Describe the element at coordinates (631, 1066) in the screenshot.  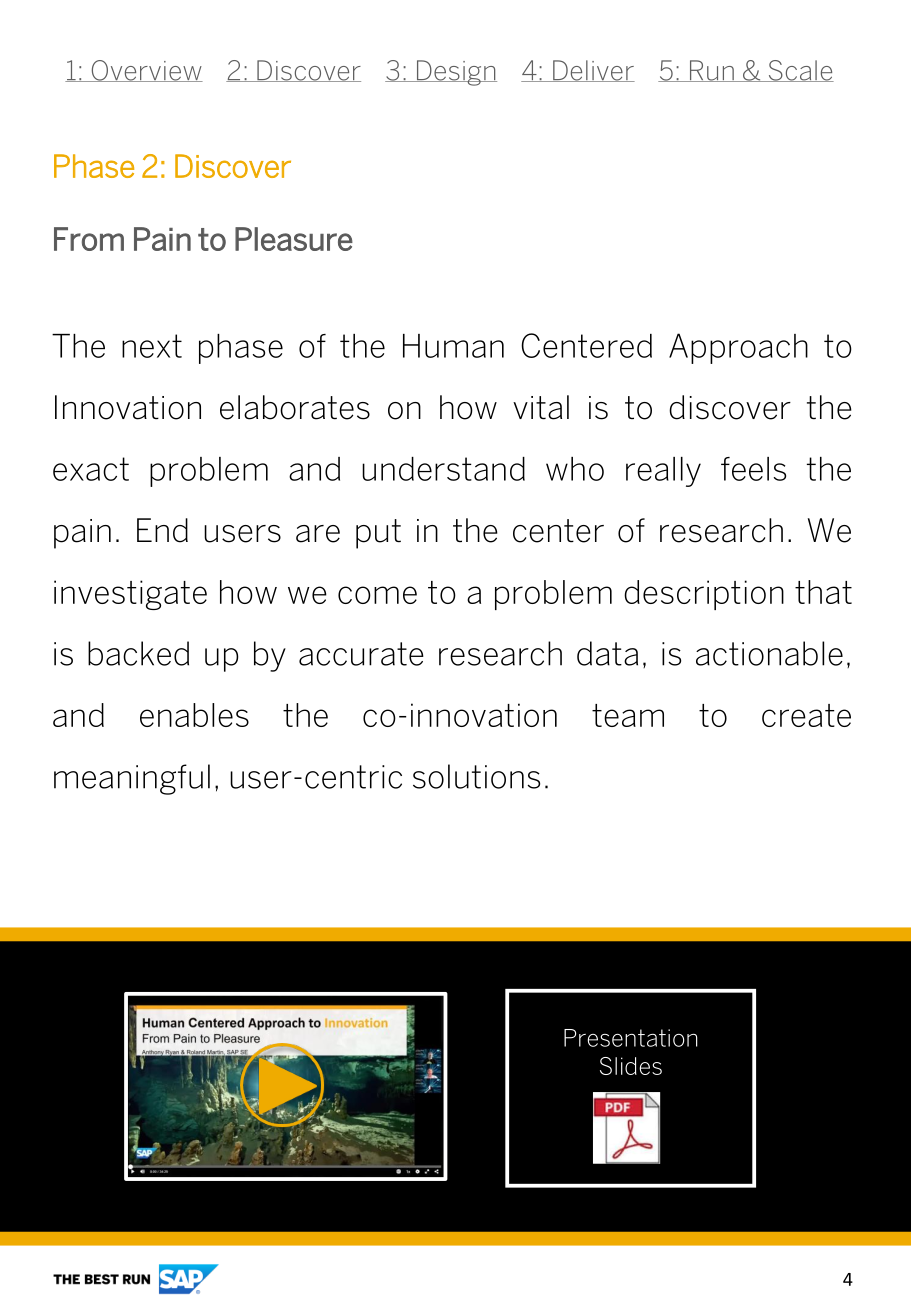
I see `Slides` at that location.
